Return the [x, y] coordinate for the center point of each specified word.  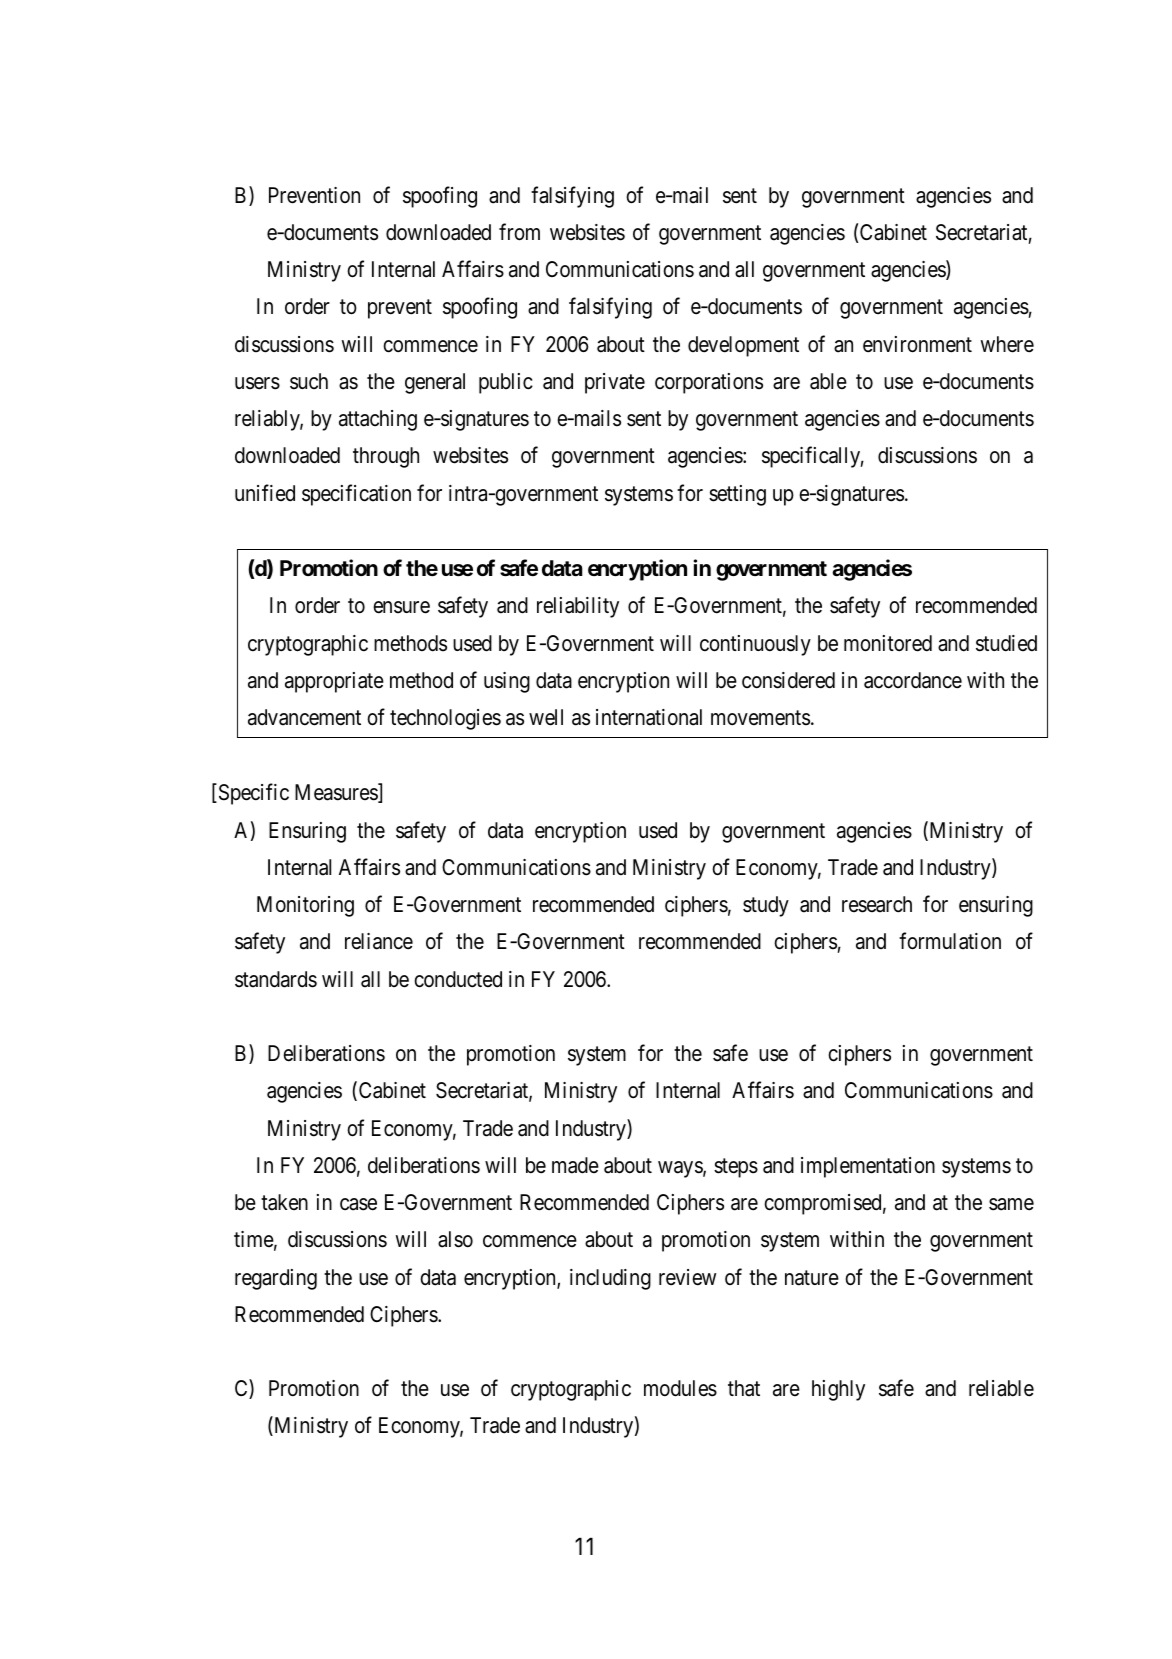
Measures [337, 793]
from [519, 232]
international [649, 717]
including [610, 1279]
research [877, 904]
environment [917, 344]
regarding [276, 1279]
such [309, 381]
